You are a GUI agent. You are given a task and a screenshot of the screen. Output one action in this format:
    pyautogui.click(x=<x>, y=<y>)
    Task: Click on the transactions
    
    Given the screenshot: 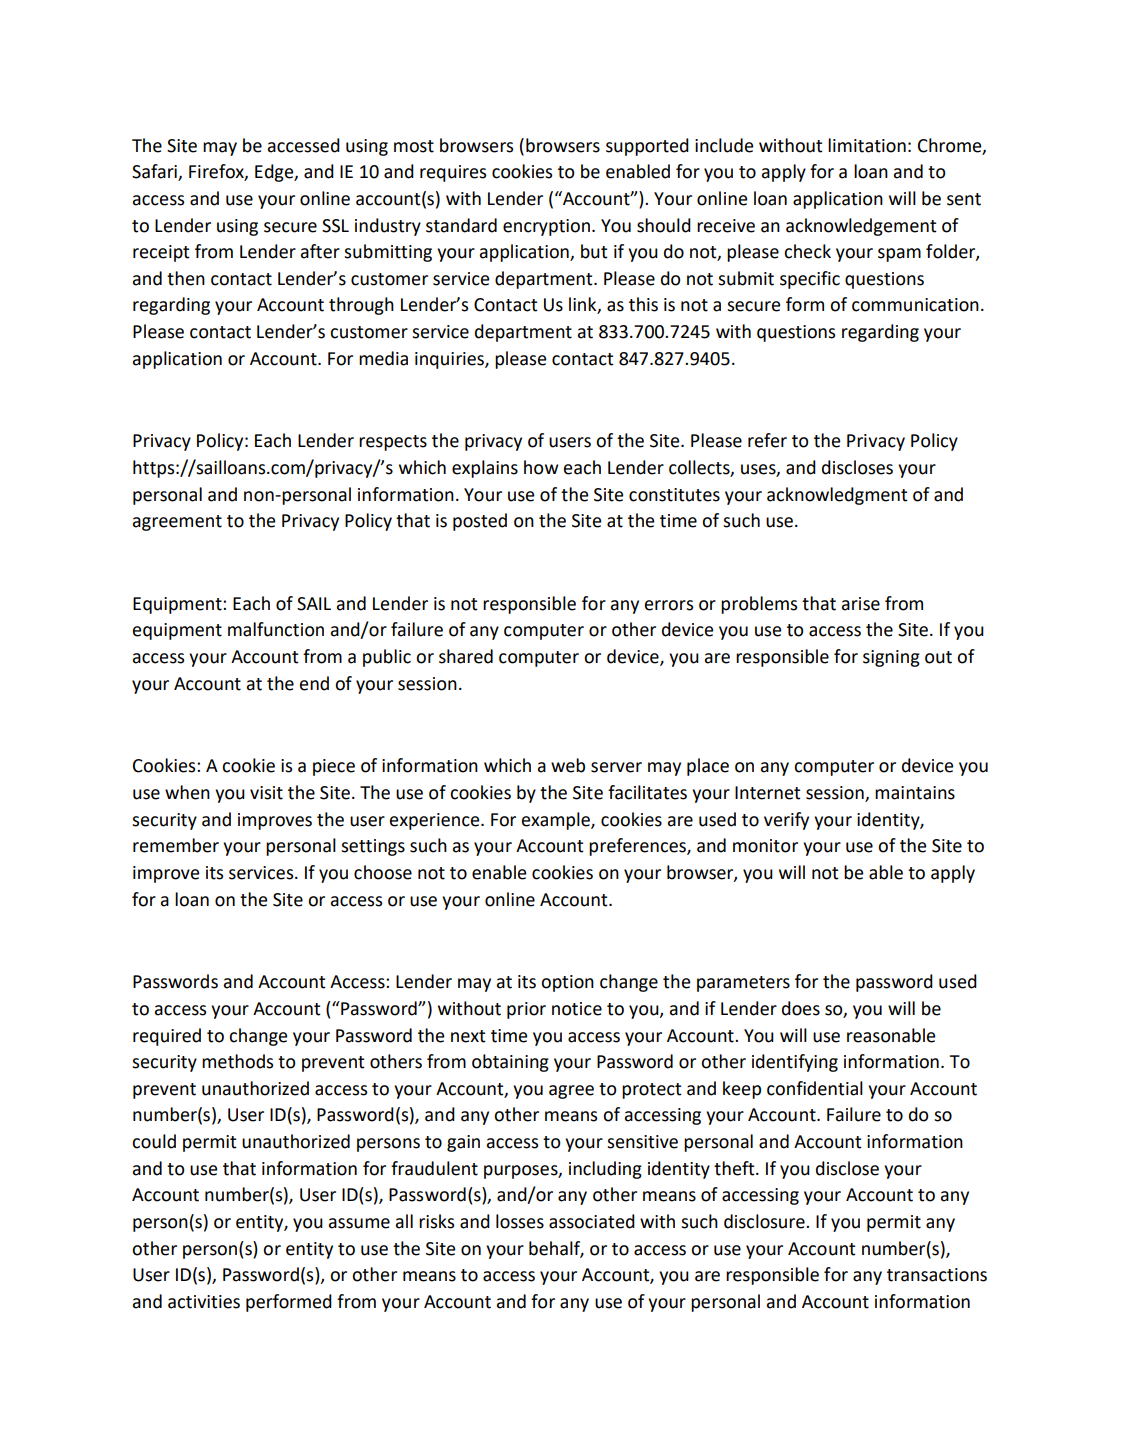 What is the action you would take?
    pyautogui.click(x=937, y=1275)
